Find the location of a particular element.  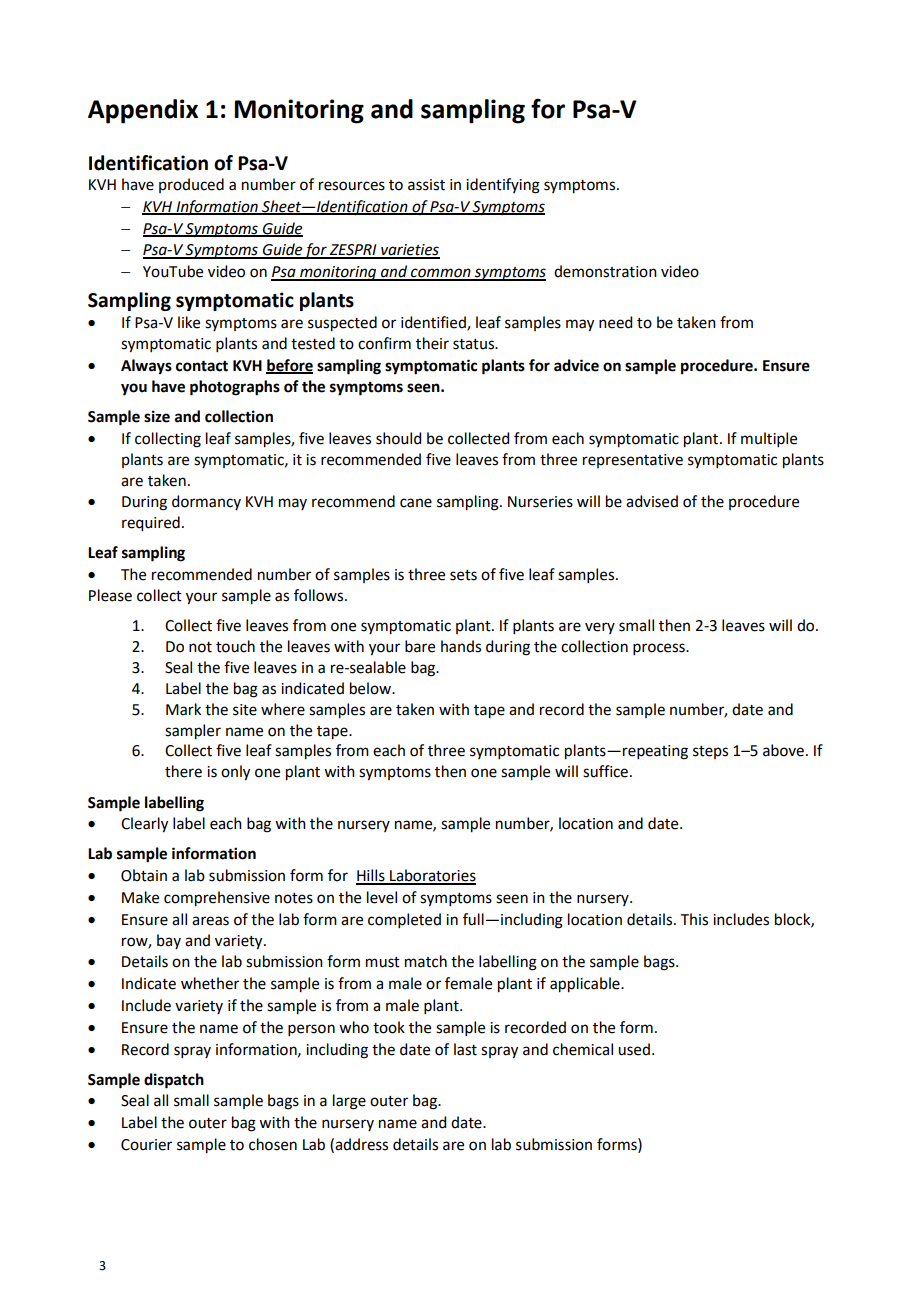

cane is located at coordinates (416, 503).
